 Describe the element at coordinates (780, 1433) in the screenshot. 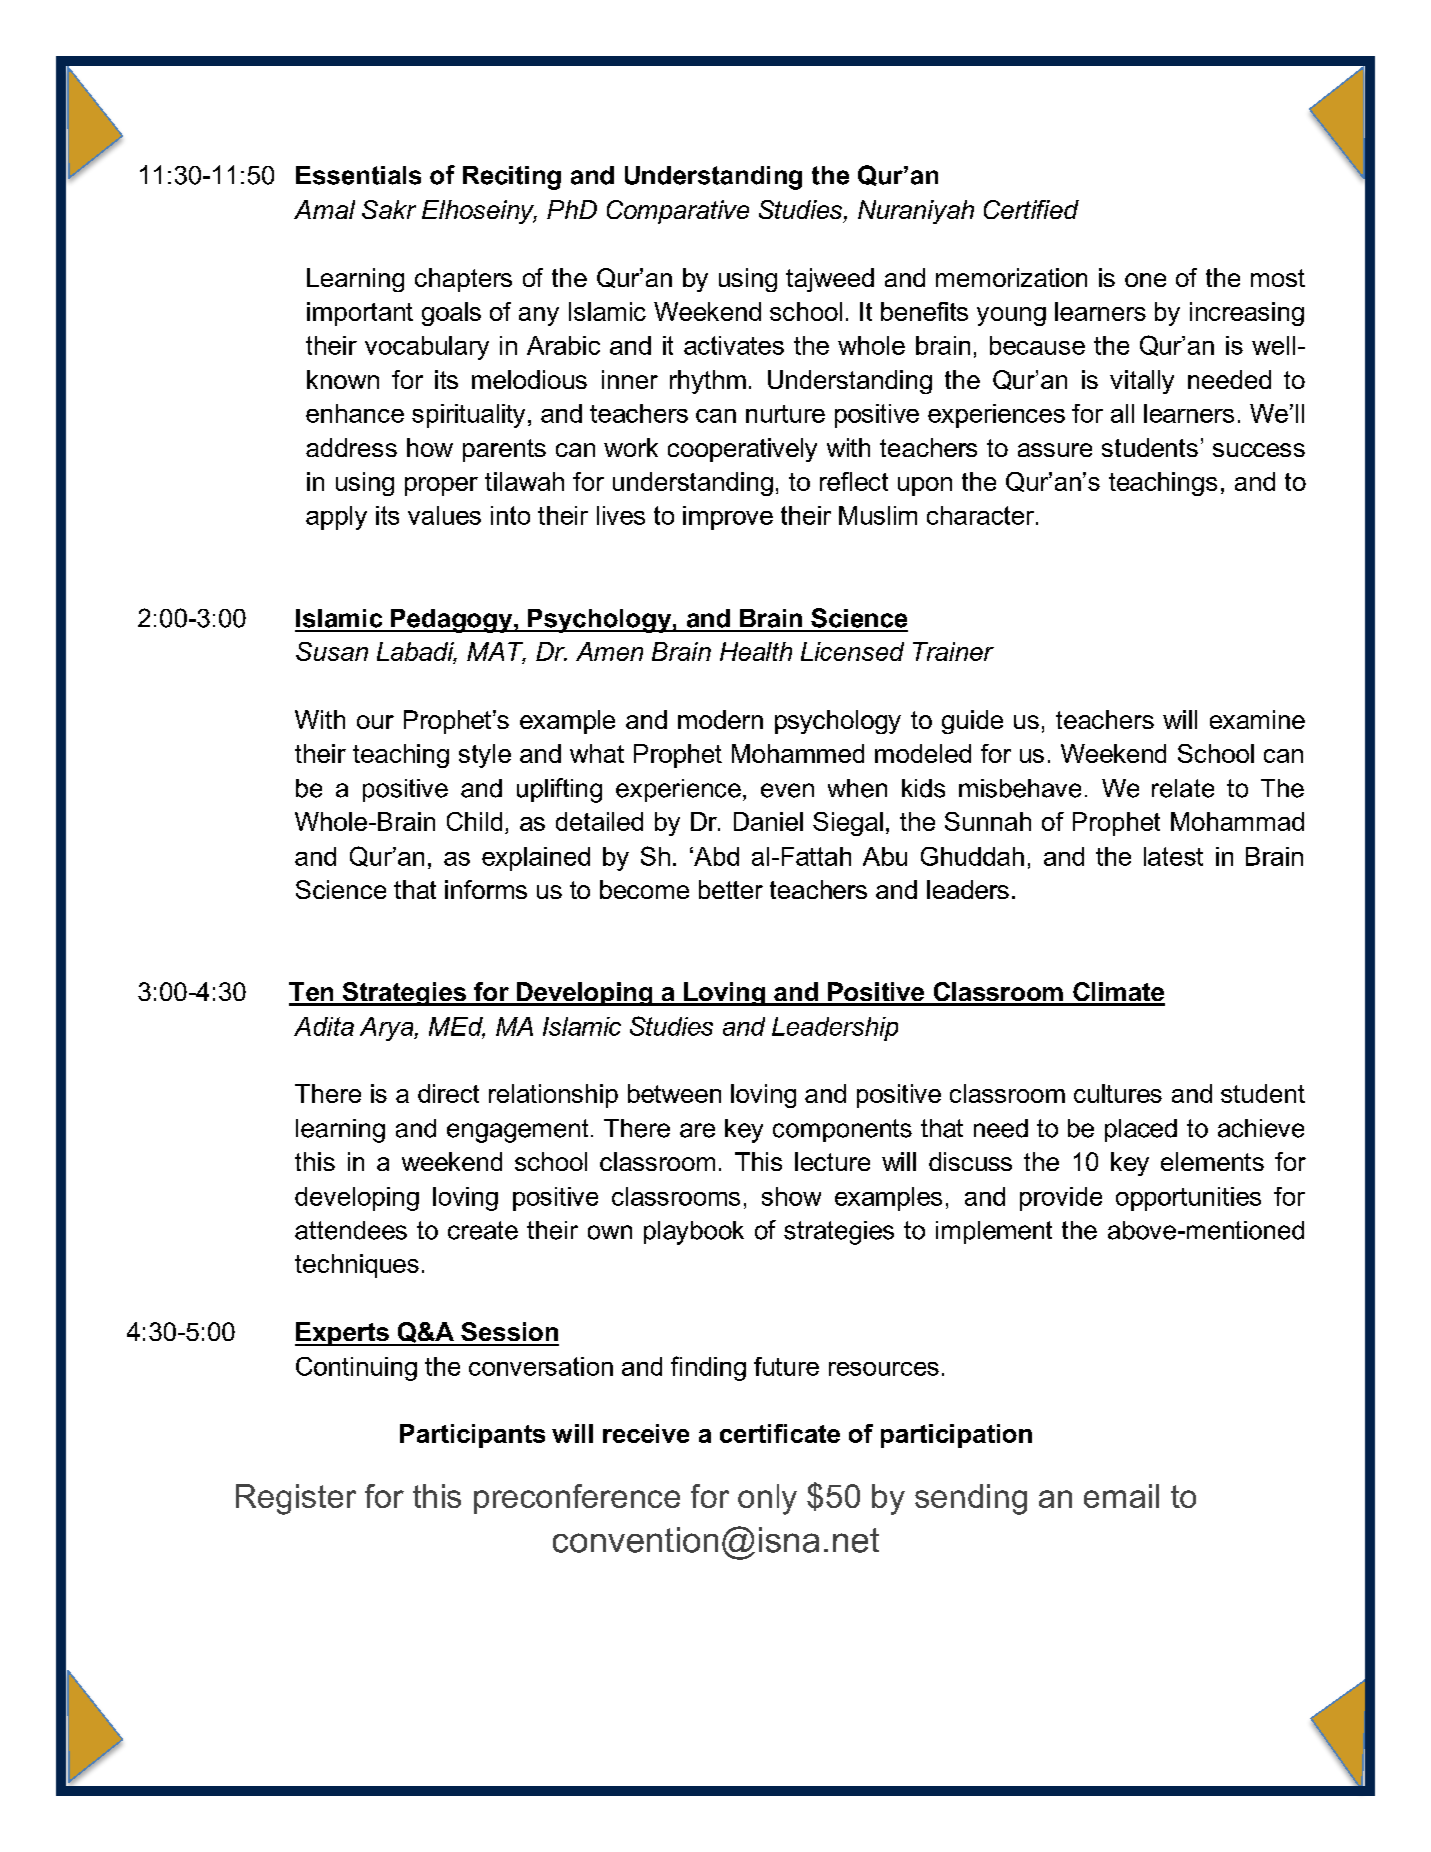

I see `certificate` at that location.
